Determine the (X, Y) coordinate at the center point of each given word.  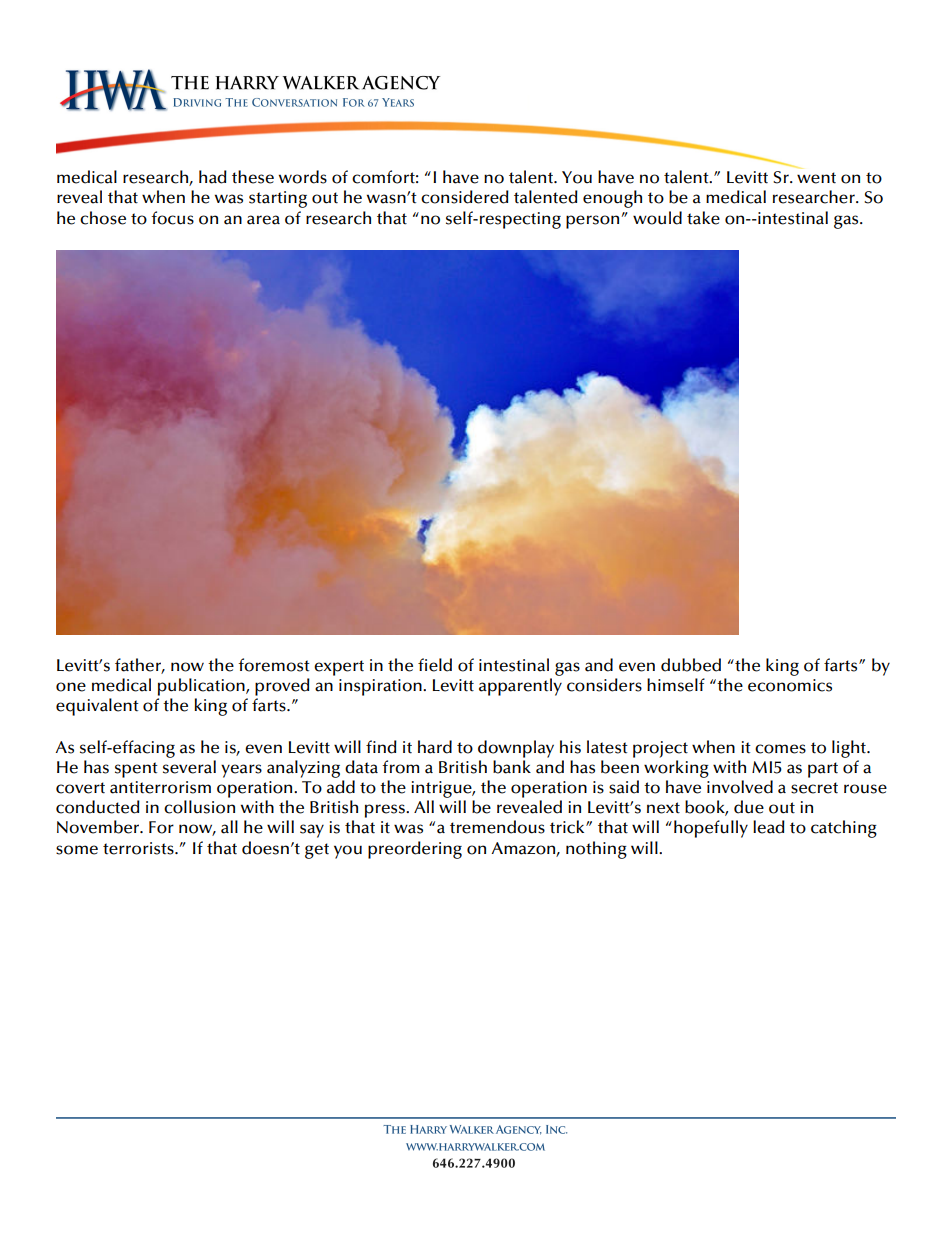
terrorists (139, 848)
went (816, 178)
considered (465, 197)
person (592, 222)
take (703, 218)
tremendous (497, 827)
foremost (274, 665)
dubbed (691, 665)
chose (103, 218)
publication (202, 687)
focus (172, 218)
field (435, 665)
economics (790, 685)
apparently (520, 687)
